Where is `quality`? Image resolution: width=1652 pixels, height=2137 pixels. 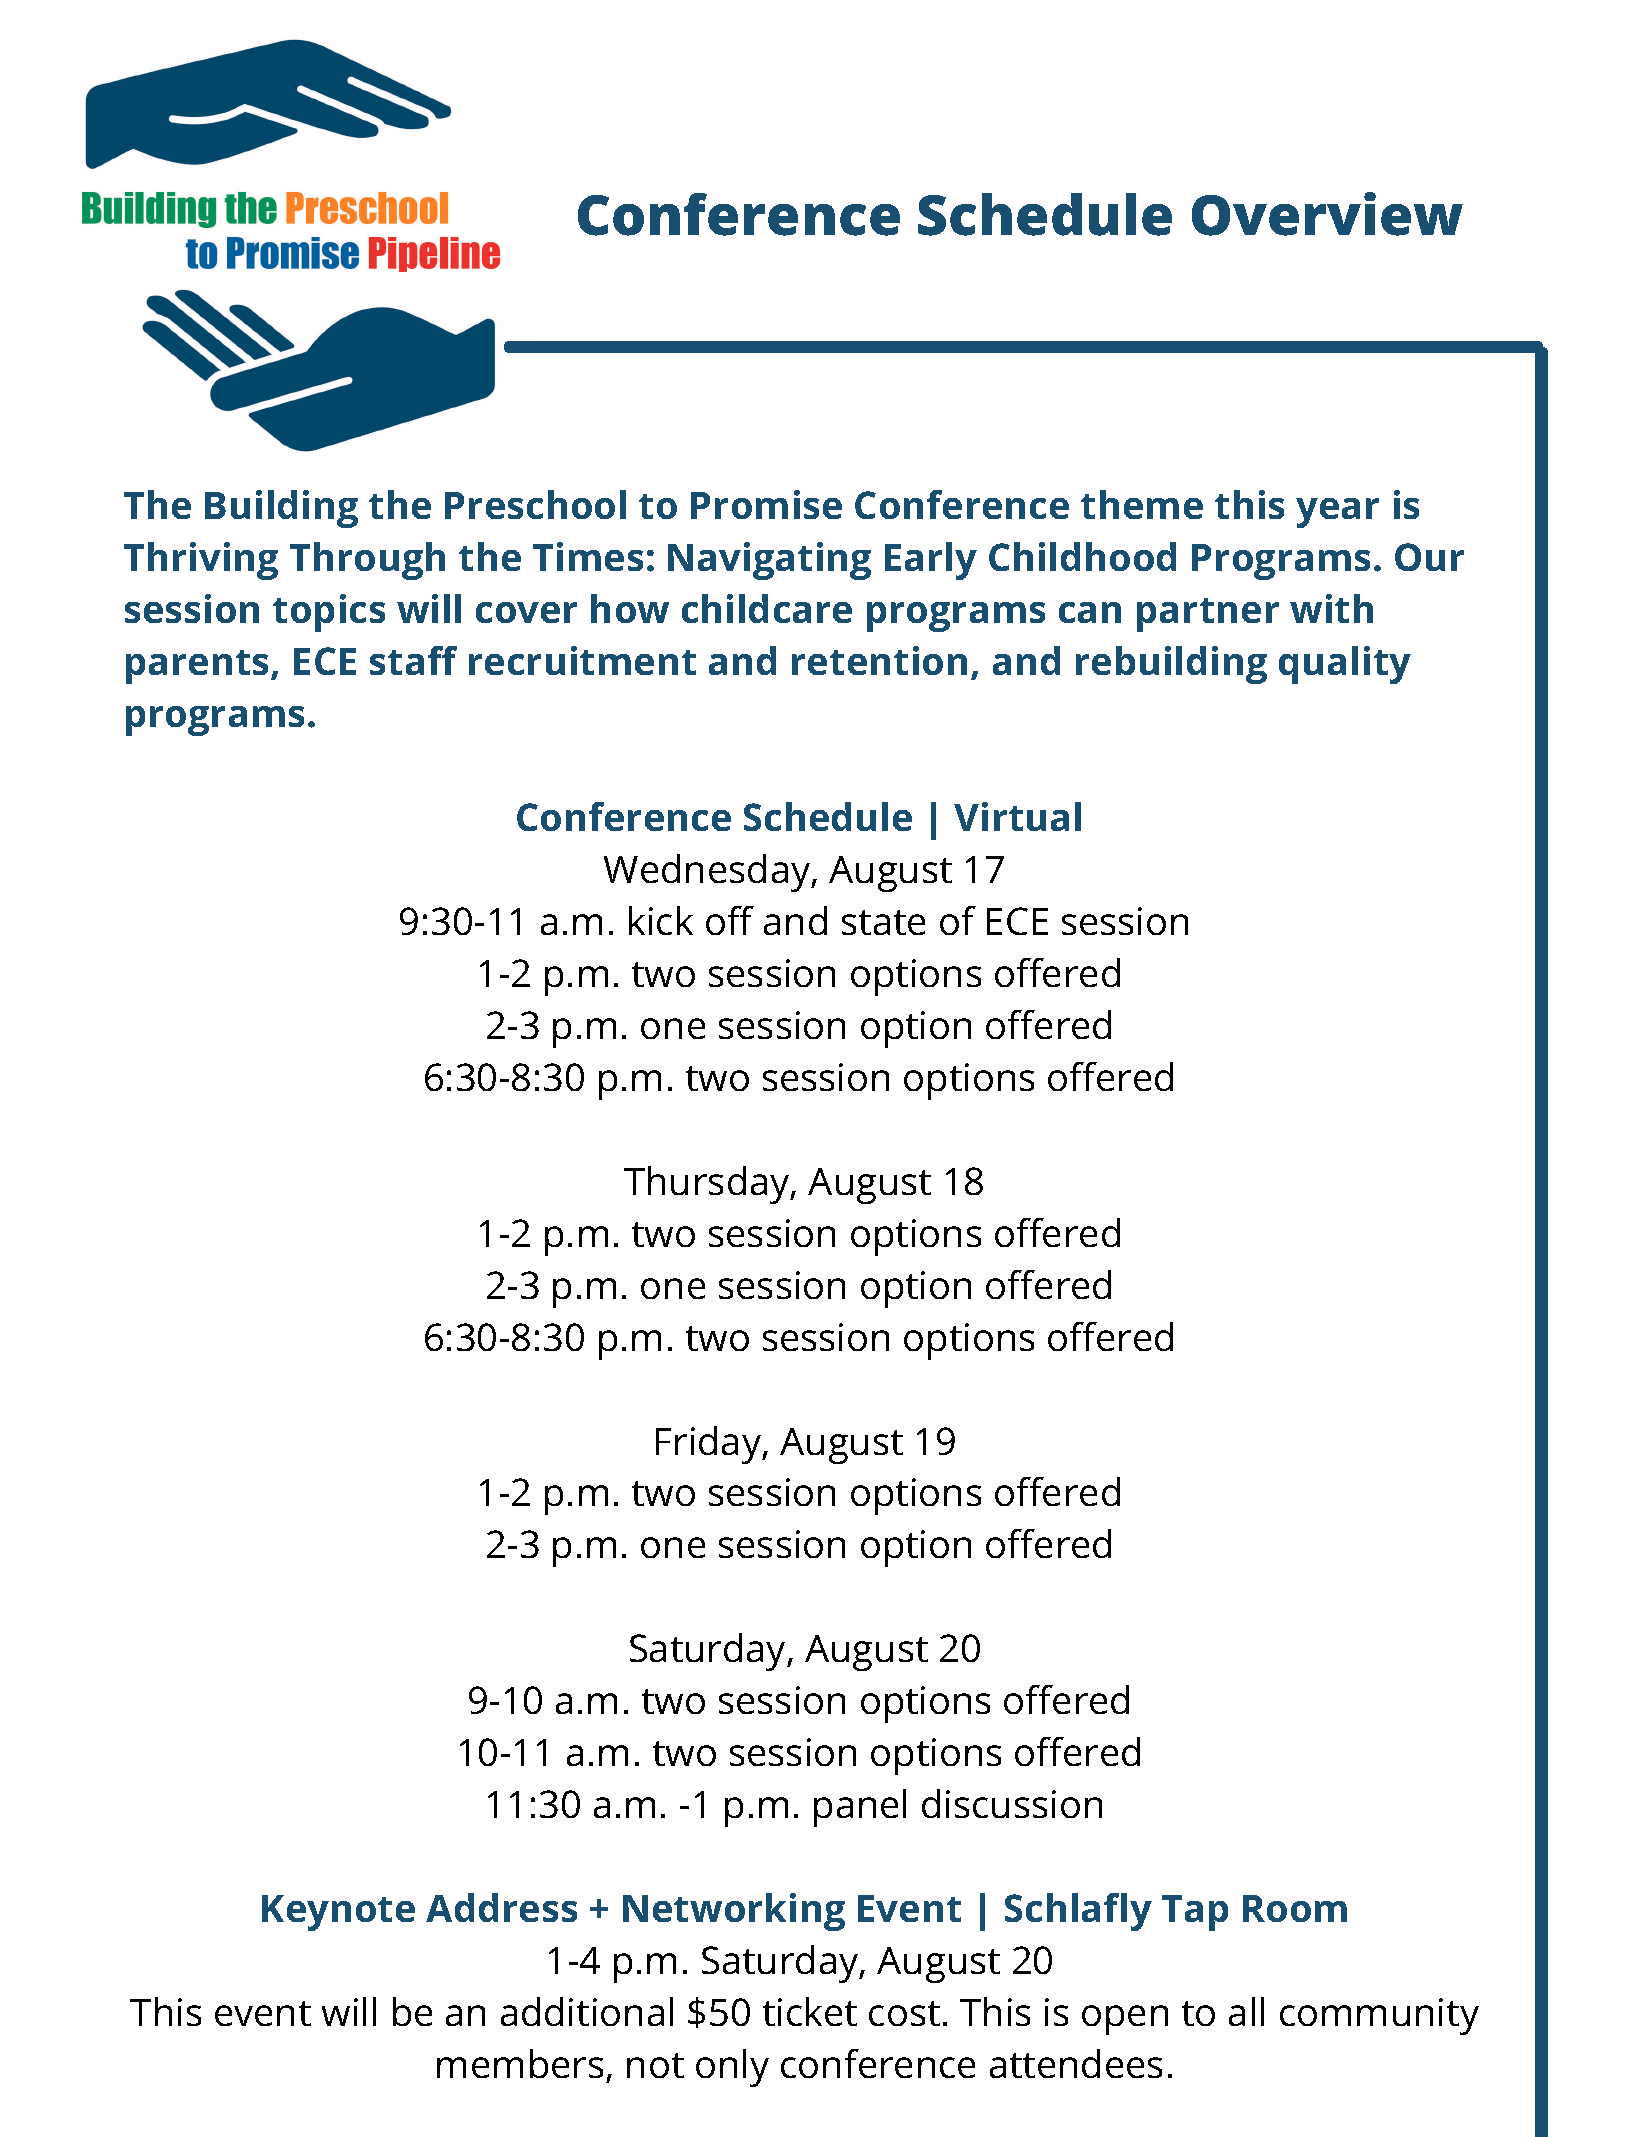
quality is located at coordinates (1345, 665).
